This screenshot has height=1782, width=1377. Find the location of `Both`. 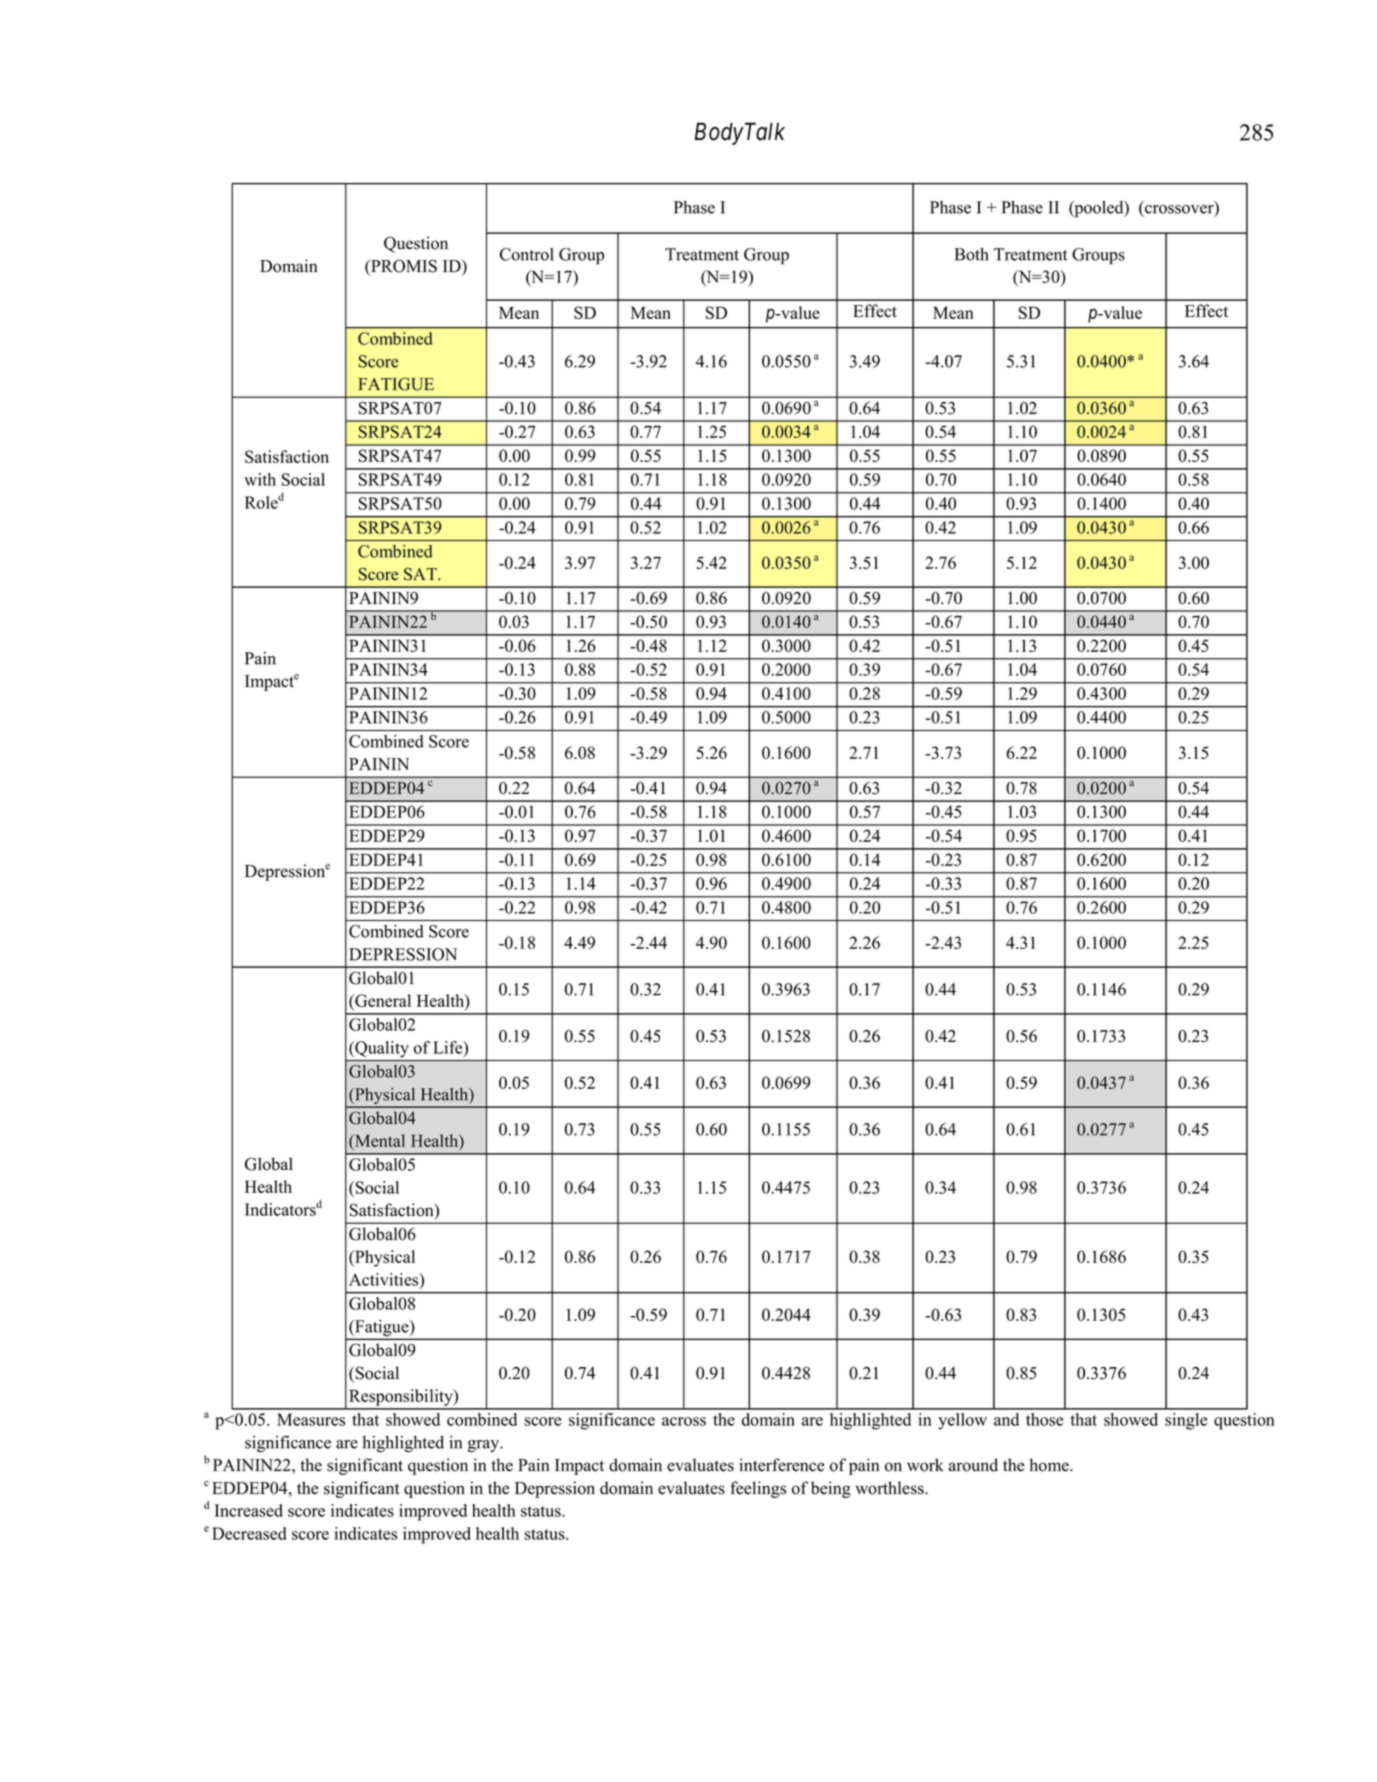

Both is located at coordinates (971, 254).
